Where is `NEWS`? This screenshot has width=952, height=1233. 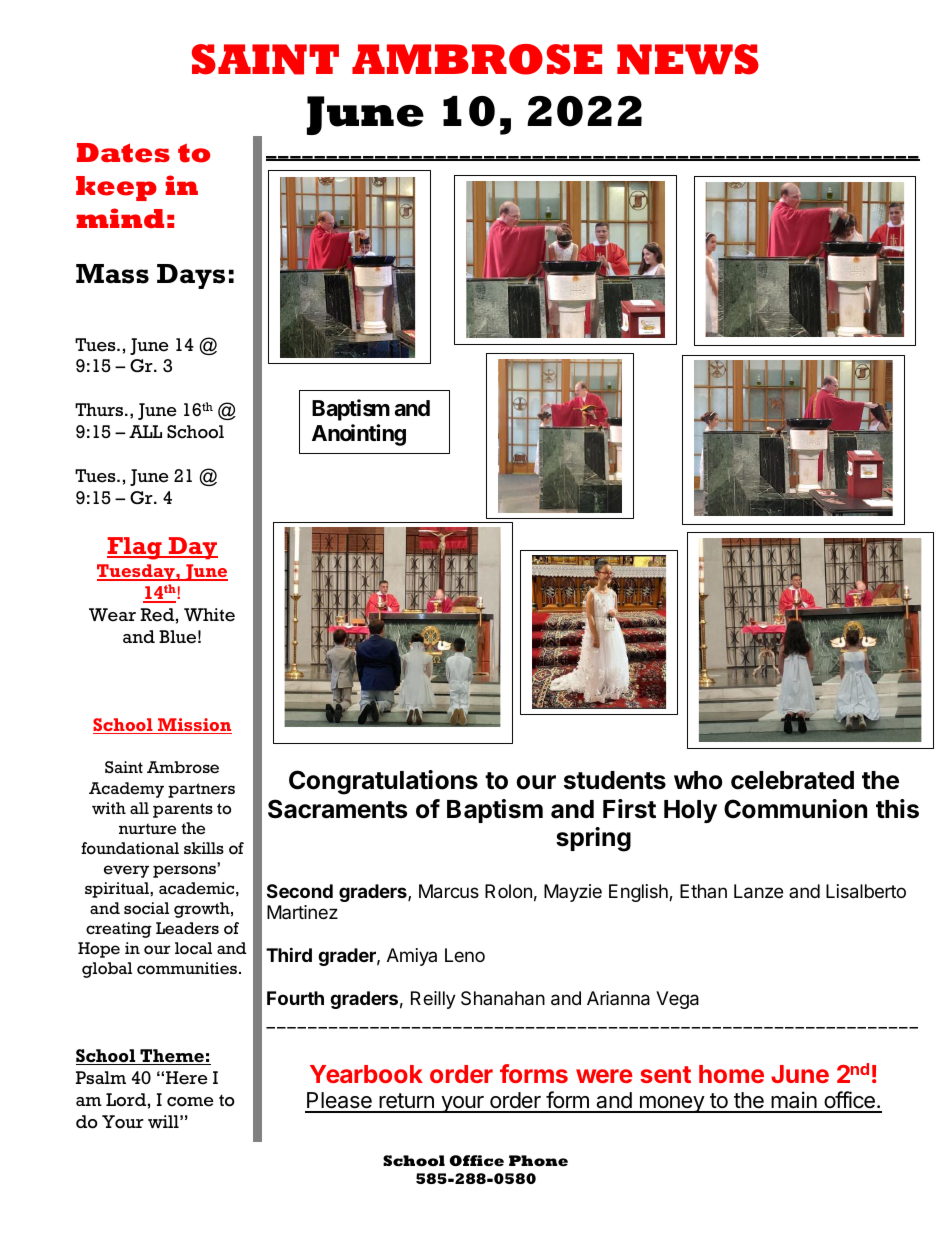 NEWS is located at coordinates (688, 59).
